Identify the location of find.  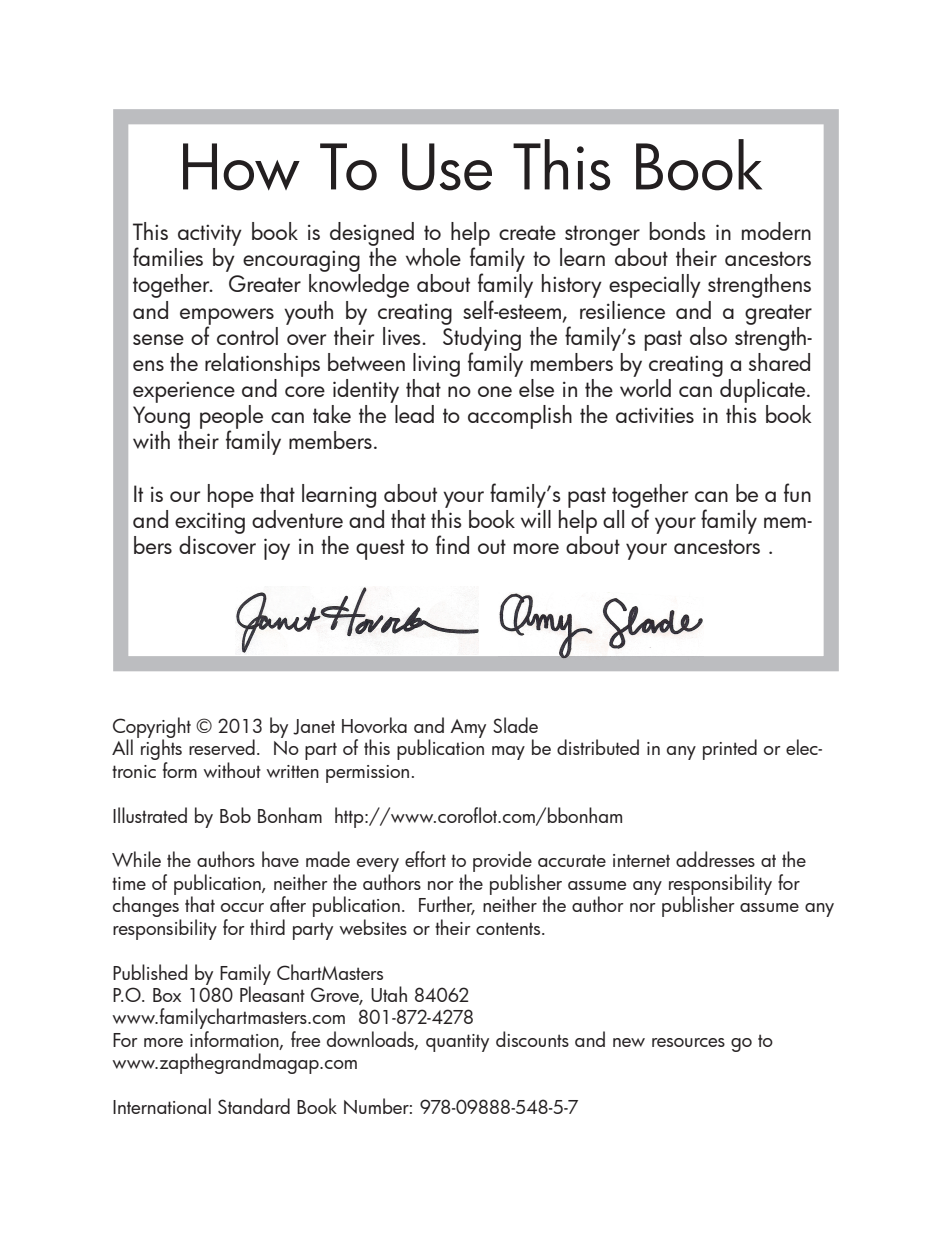
(452, 544).
